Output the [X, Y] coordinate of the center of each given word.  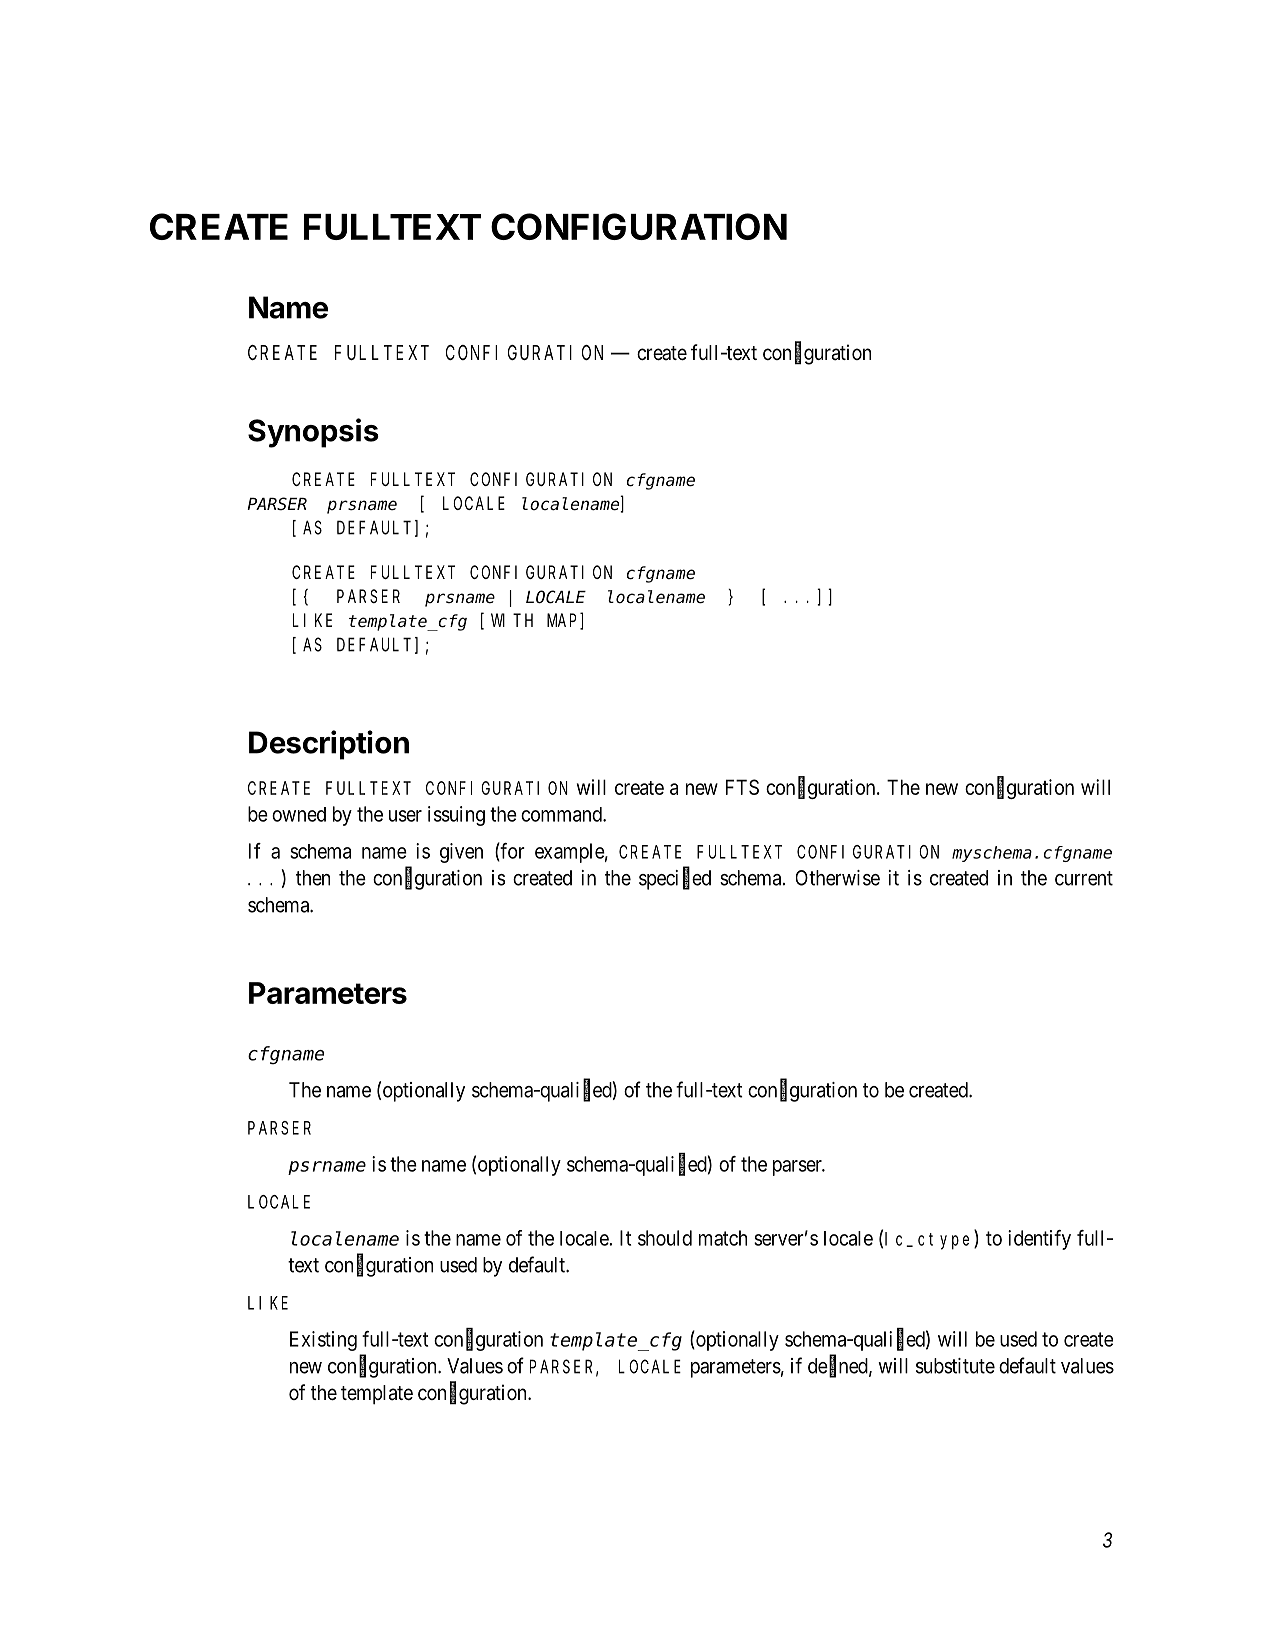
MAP [564, 622]
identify [1039, 1240]
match [723, 1238]
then [313, 878]
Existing [323, 1341]
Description [329, 745]
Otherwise [838, 878]
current [1084, 878]
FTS [742, 787]
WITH [512, 620]
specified [675, 879]
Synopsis [313, 433]
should [665, 1238]
